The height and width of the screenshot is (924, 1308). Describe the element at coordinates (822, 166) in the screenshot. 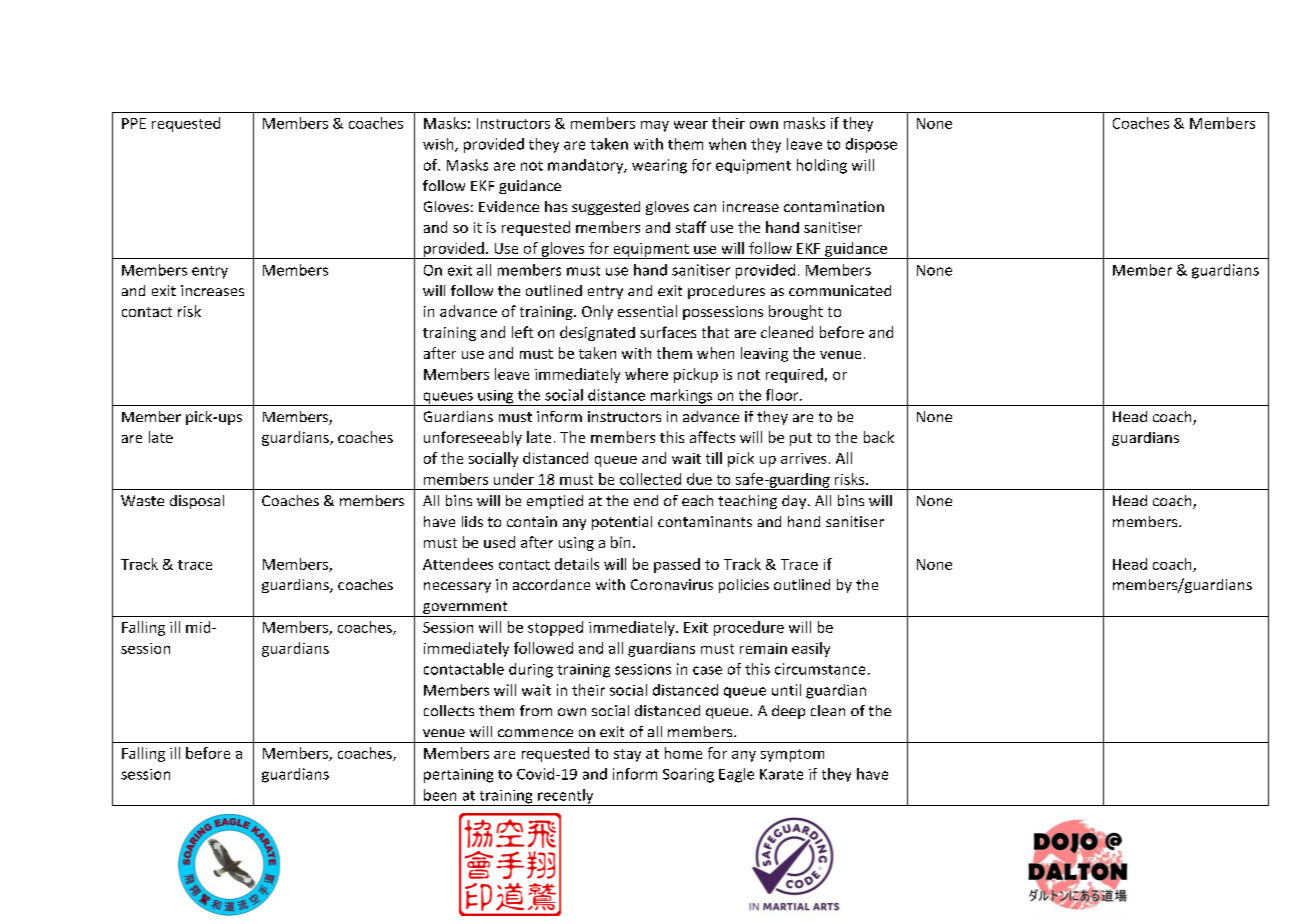

I see `holding` at that location.
